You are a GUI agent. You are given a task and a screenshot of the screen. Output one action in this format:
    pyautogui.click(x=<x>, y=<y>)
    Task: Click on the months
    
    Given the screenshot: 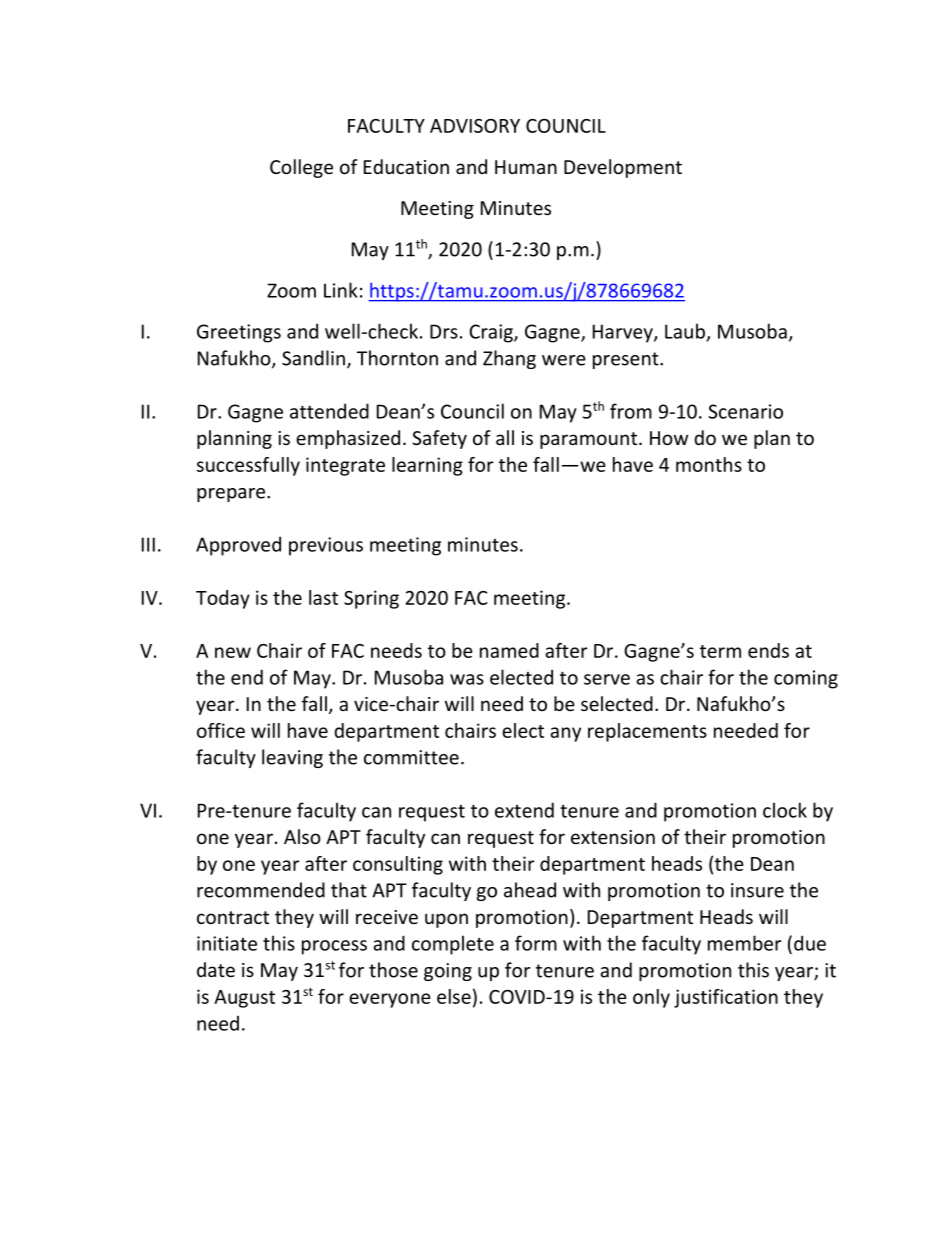 What is the action you would take?
    pyautogui.click(x=709, y=464)
